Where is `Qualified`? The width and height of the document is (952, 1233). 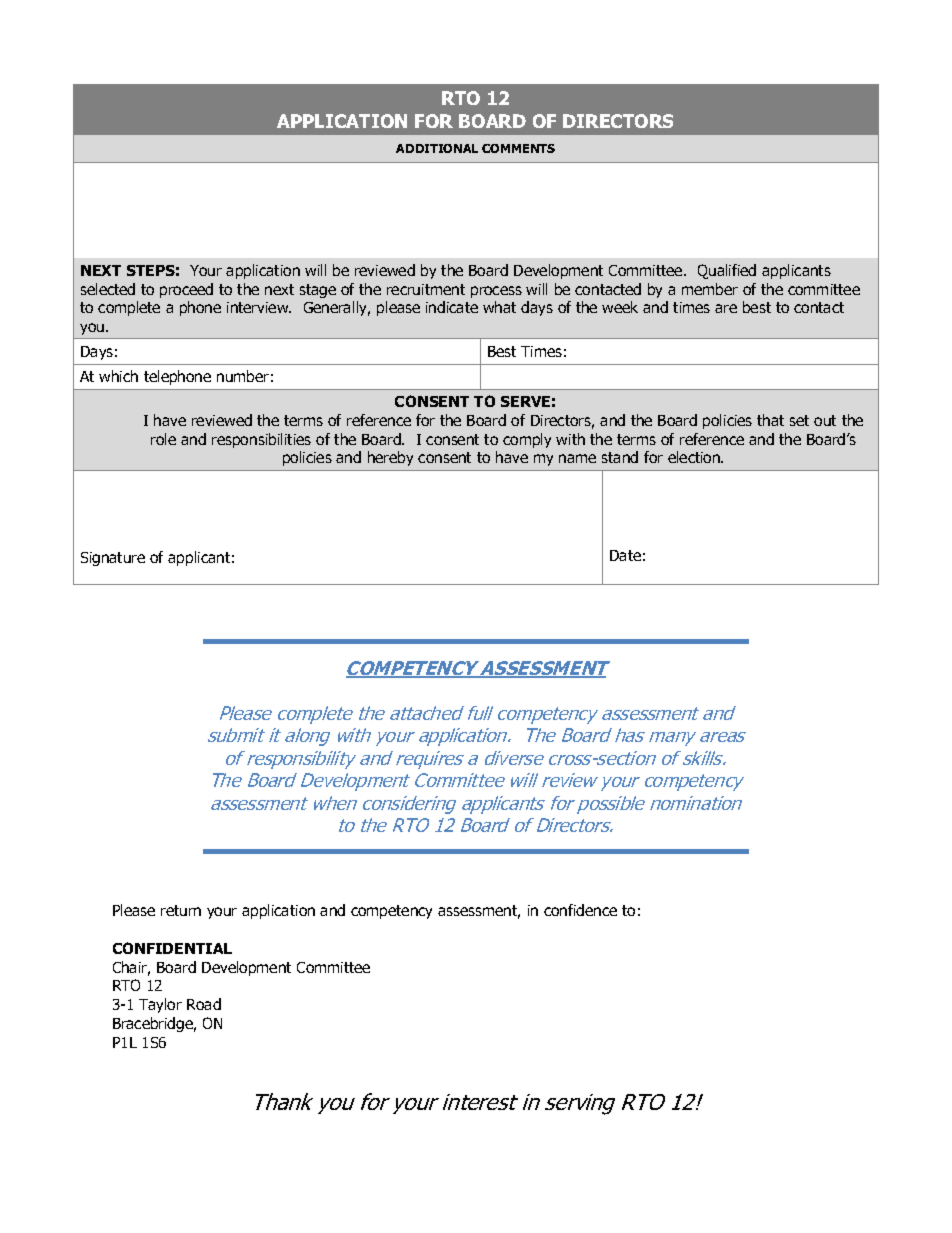 Qualified is located at coordinates (727, 271).
